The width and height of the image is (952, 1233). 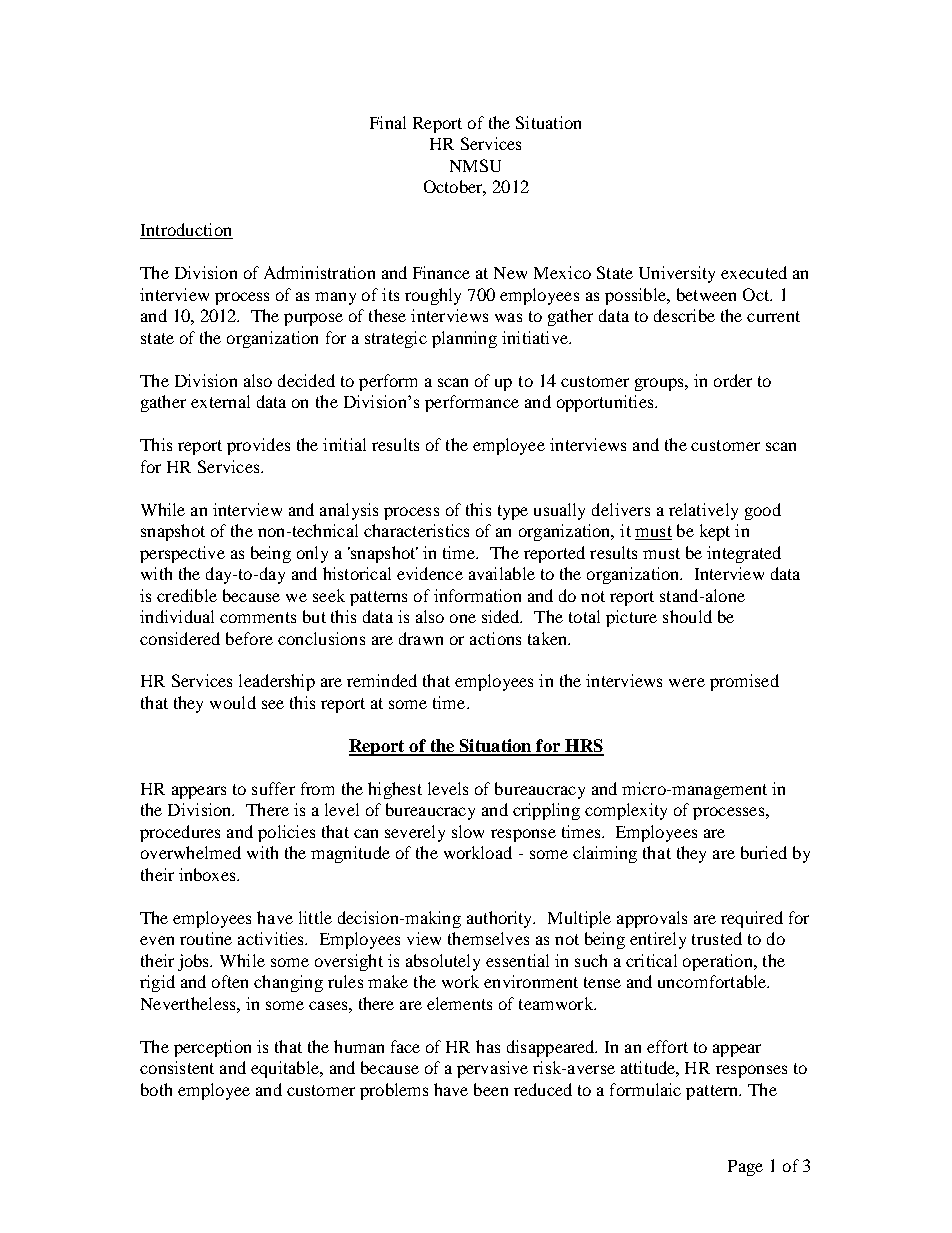 What do you see at coordinates (475, 165) in the image?
I see `NMSU` at bounding box center [475, 165].
